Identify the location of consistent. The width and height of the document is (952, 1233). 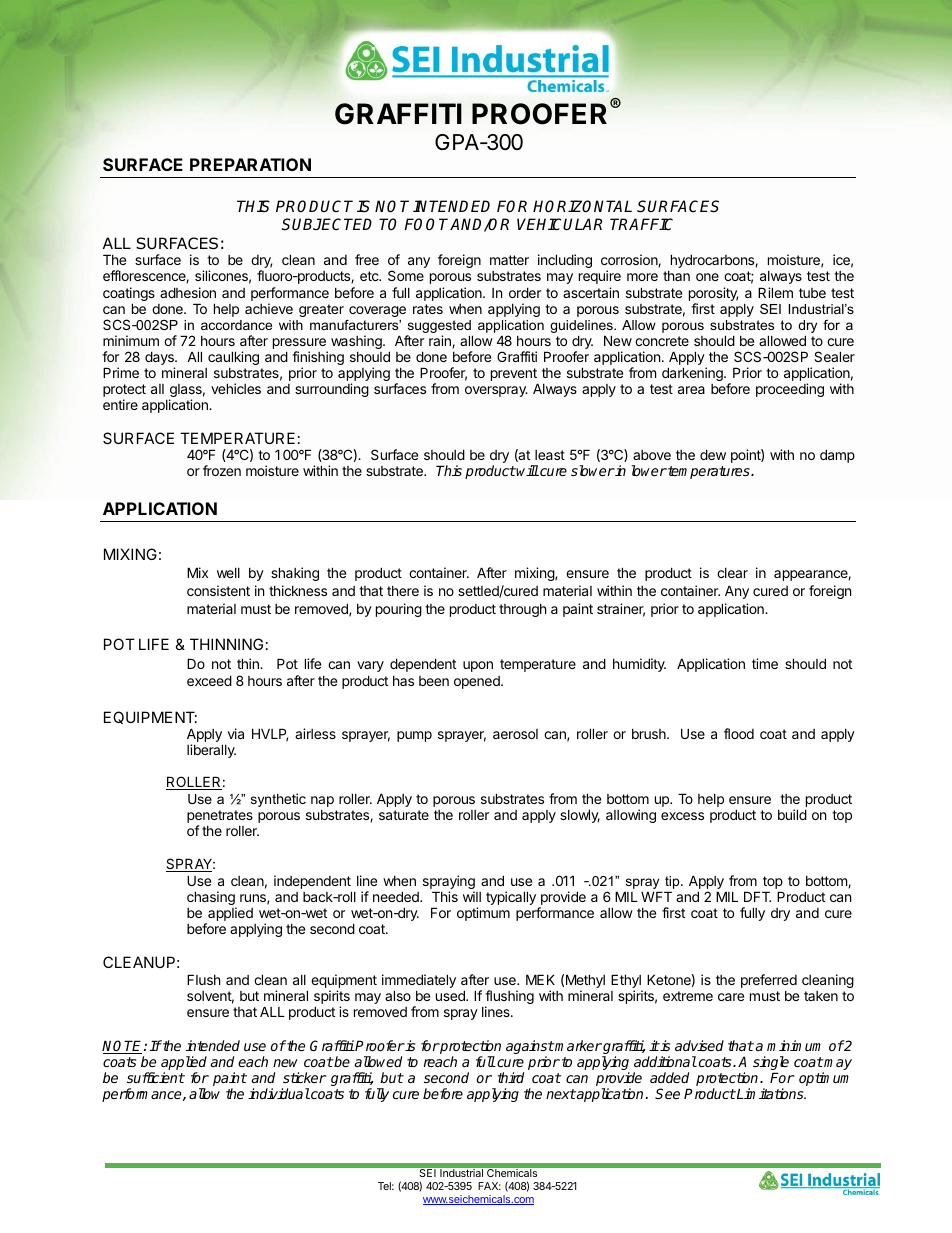
(218, 590).
